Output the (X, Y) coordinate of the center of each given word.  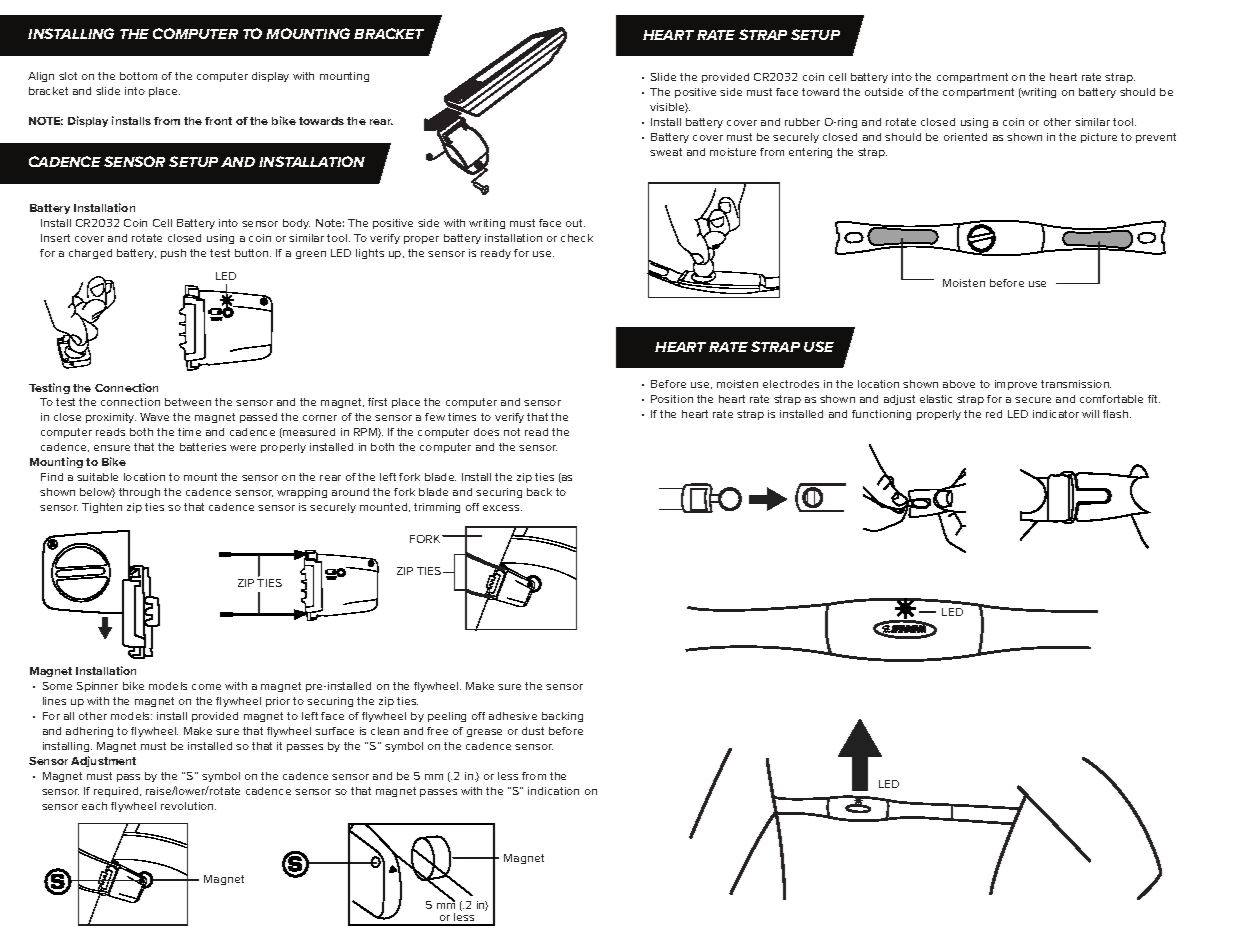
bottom (138, 76)
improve (1016, 385)
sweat (666, 152)
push (173, 254)
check (577, 238)
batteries (203, 447)
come (206, 687)
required (117, 792)
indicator (1056, 414)
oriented (965, 137)
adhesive (513, 716)
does (486, 432)
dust (533, 731)
